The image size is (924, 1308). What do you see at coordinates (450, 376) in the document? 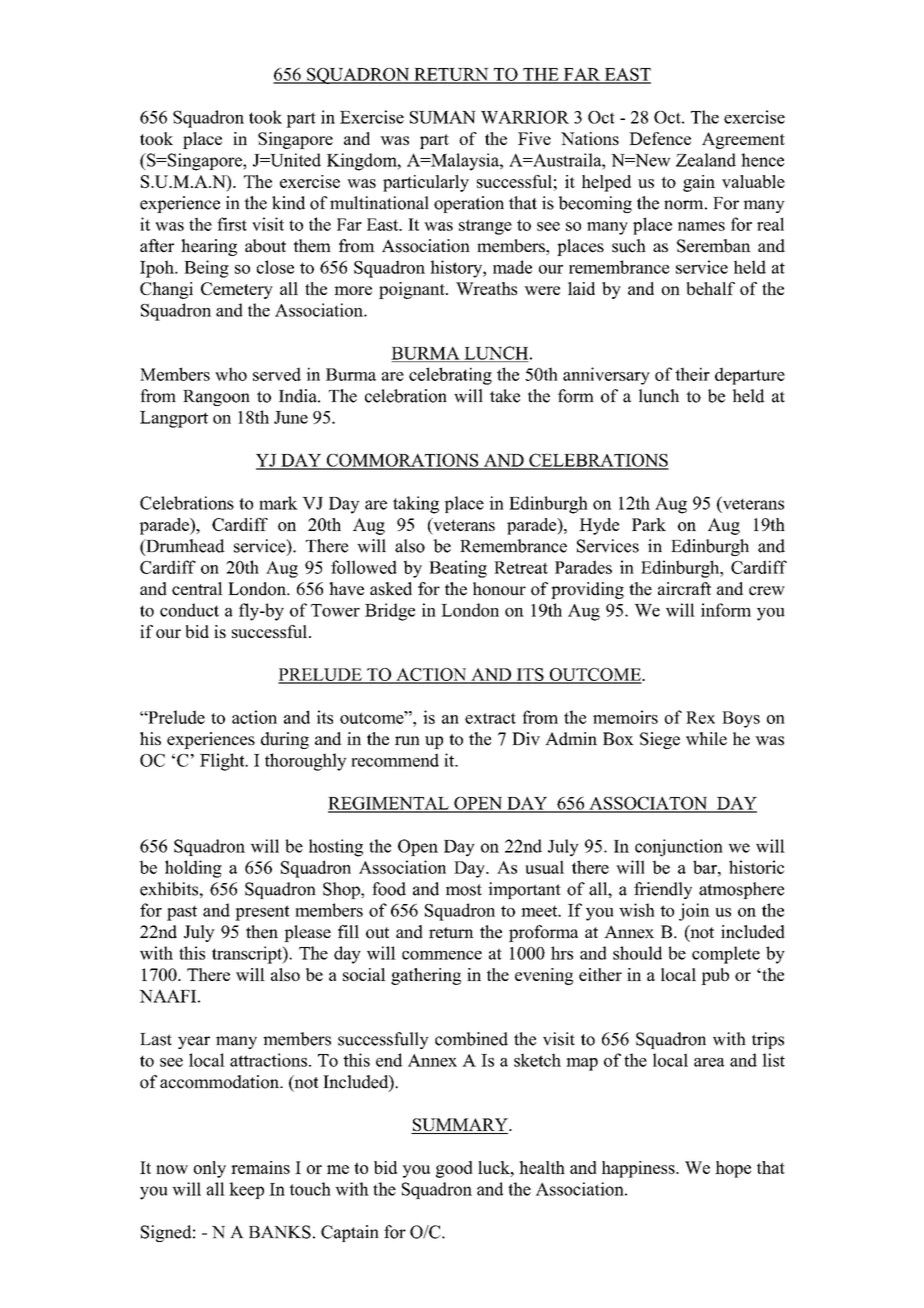
I see `celebrating` at bounding box center [450, 376].
